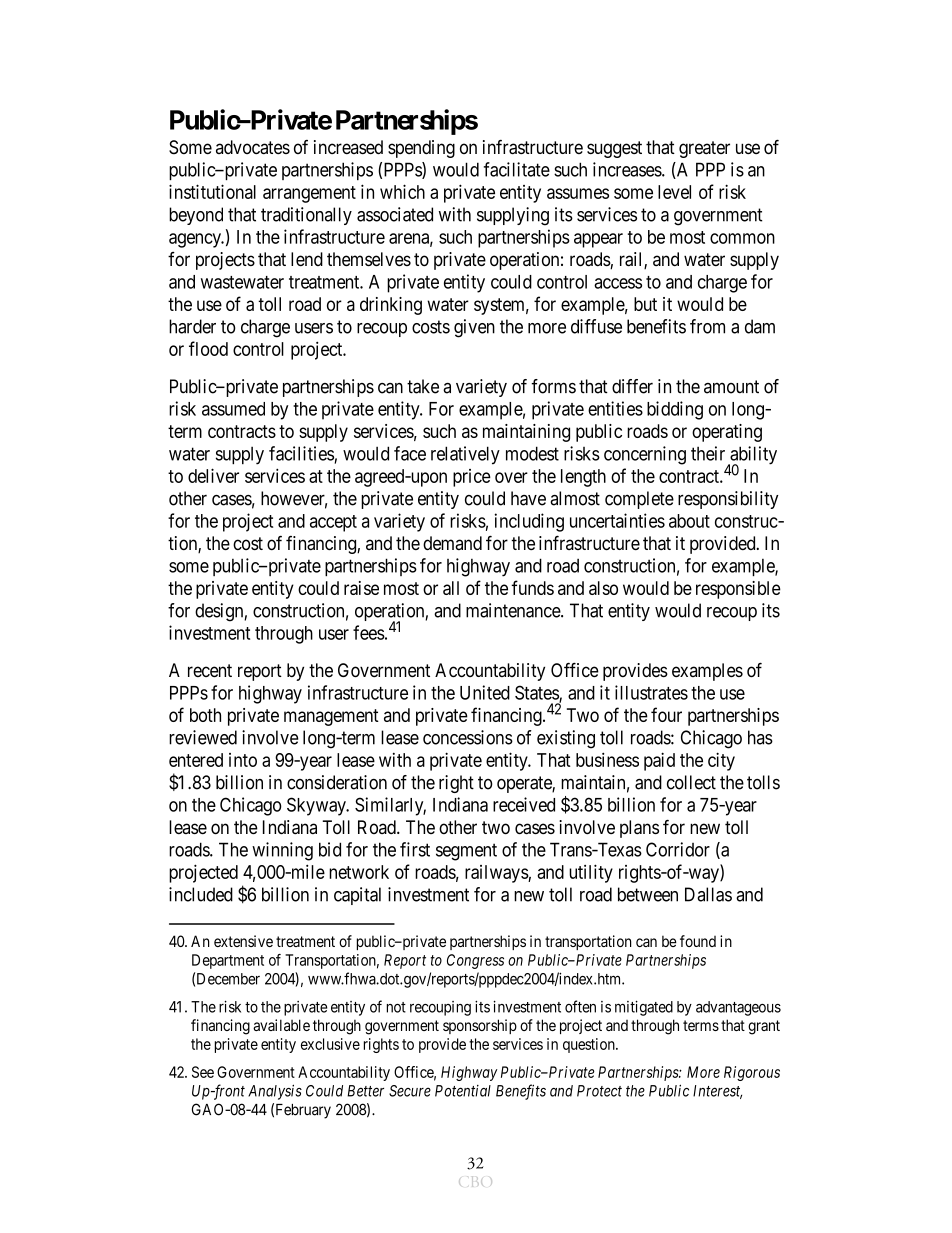 This document has height=1233, width=952. I want to click on responsible, so click(738, 590).
